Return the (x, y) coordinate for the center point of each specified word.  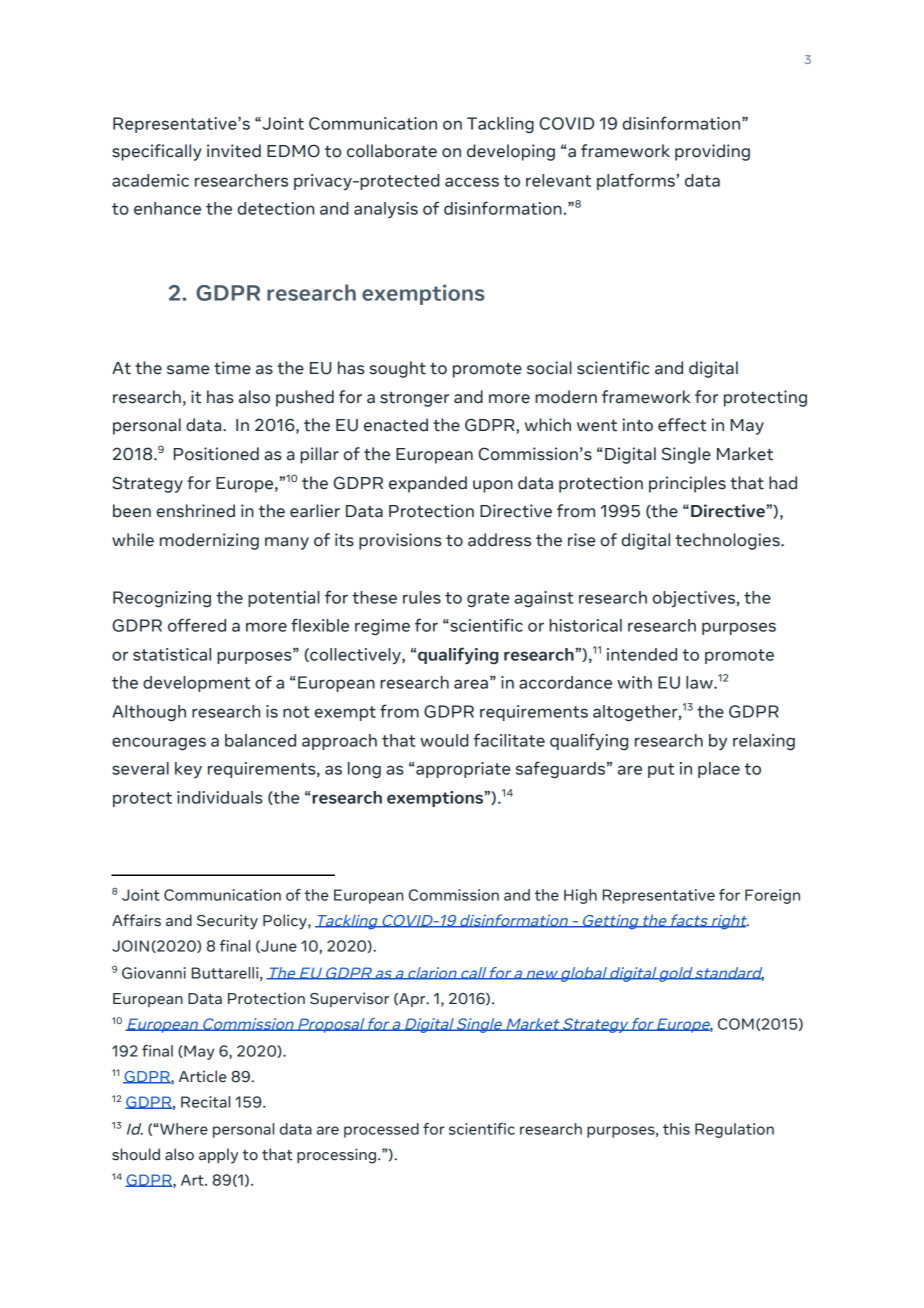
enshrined (195, 511)
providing (712, 152)
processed (381, 1130)
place (719, 770)
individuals (220, 797)
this (676, 1129)
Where (183, 1129)
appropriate (462, 770)
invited (234, 151)
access (472, 182)
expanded (428, 484)
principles (687, 484)
